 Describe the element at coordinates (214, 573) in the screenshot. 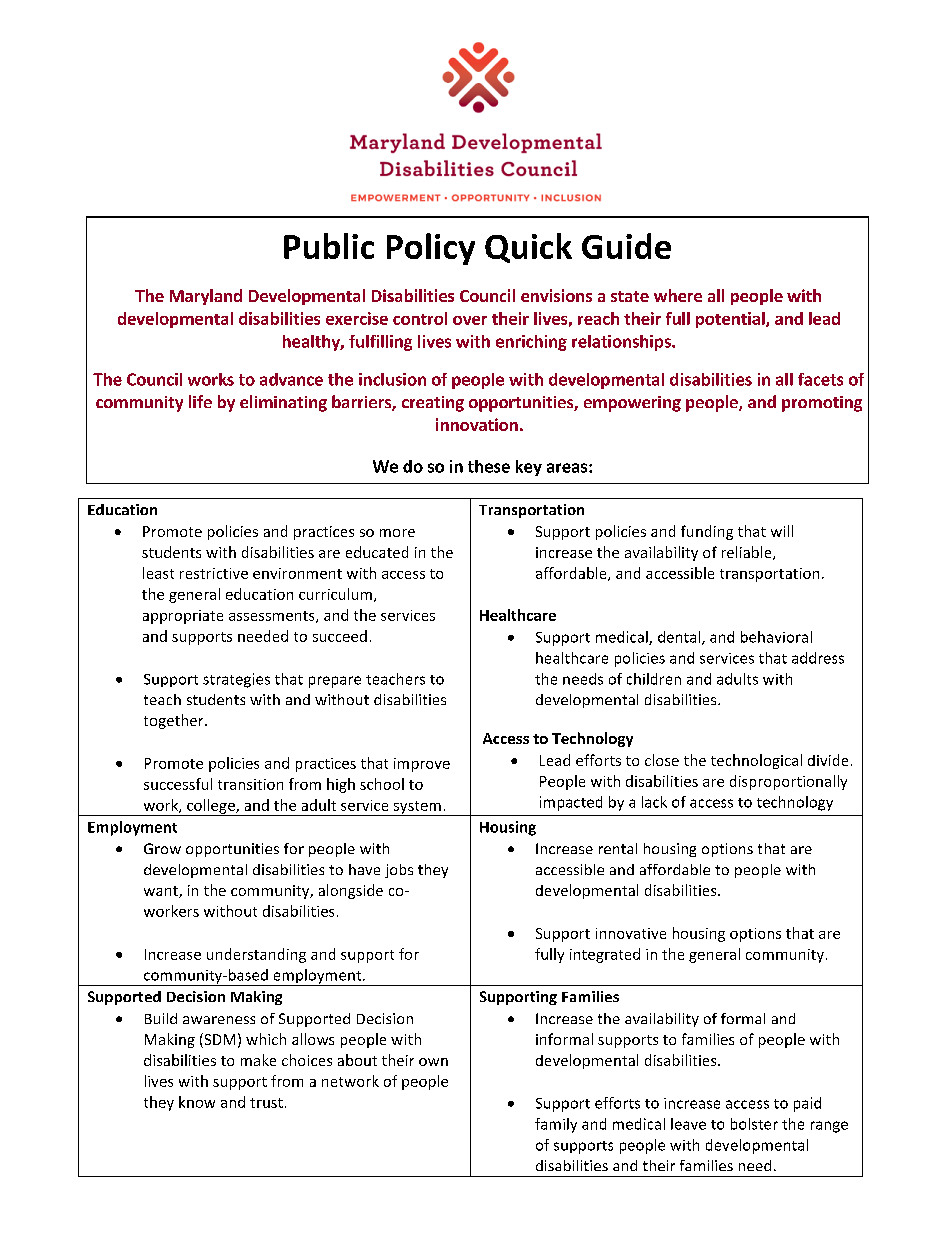

I see `restrictive` at that location.
